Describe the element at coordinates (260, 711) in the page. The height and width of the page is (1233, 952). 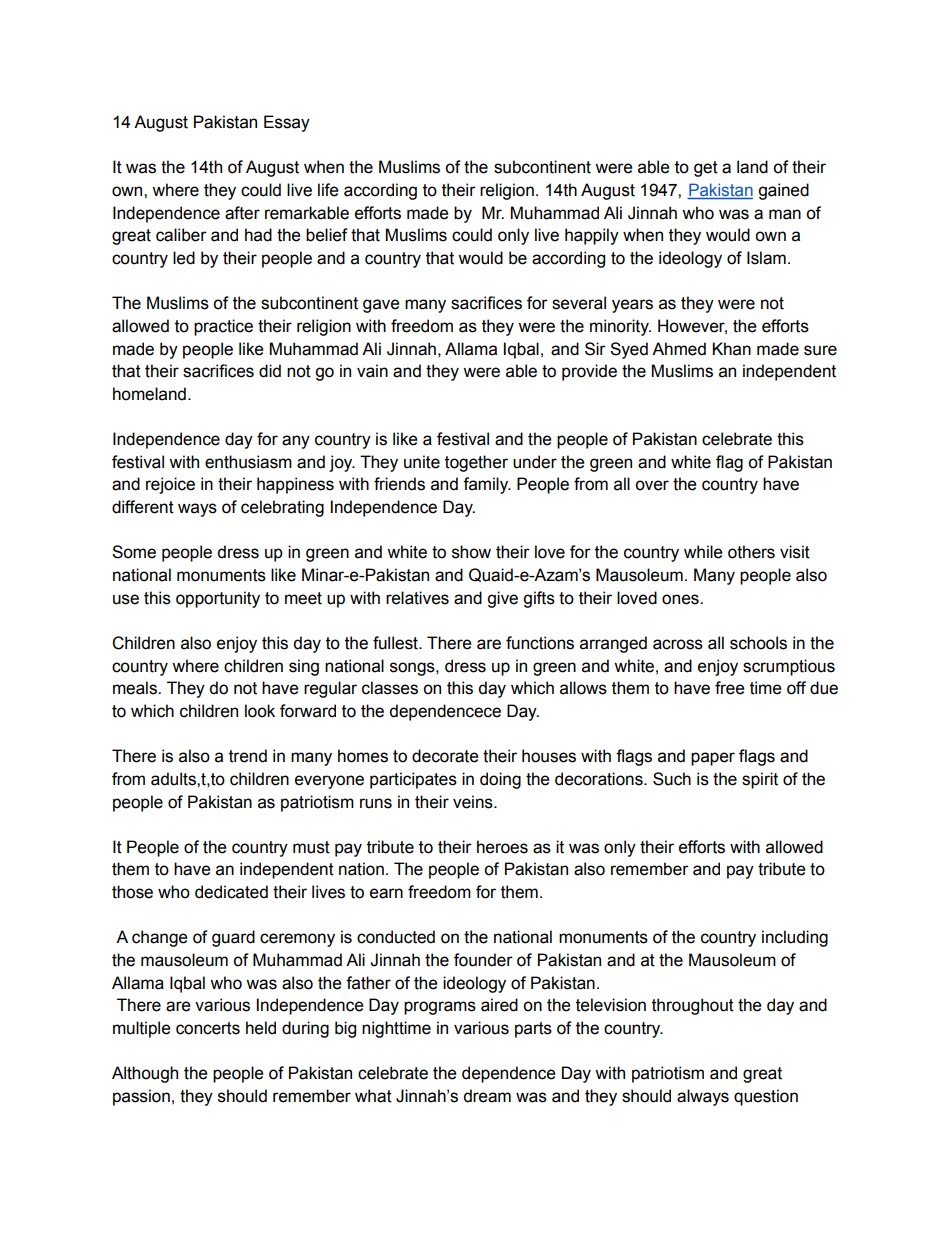
I see `look` at that location.
